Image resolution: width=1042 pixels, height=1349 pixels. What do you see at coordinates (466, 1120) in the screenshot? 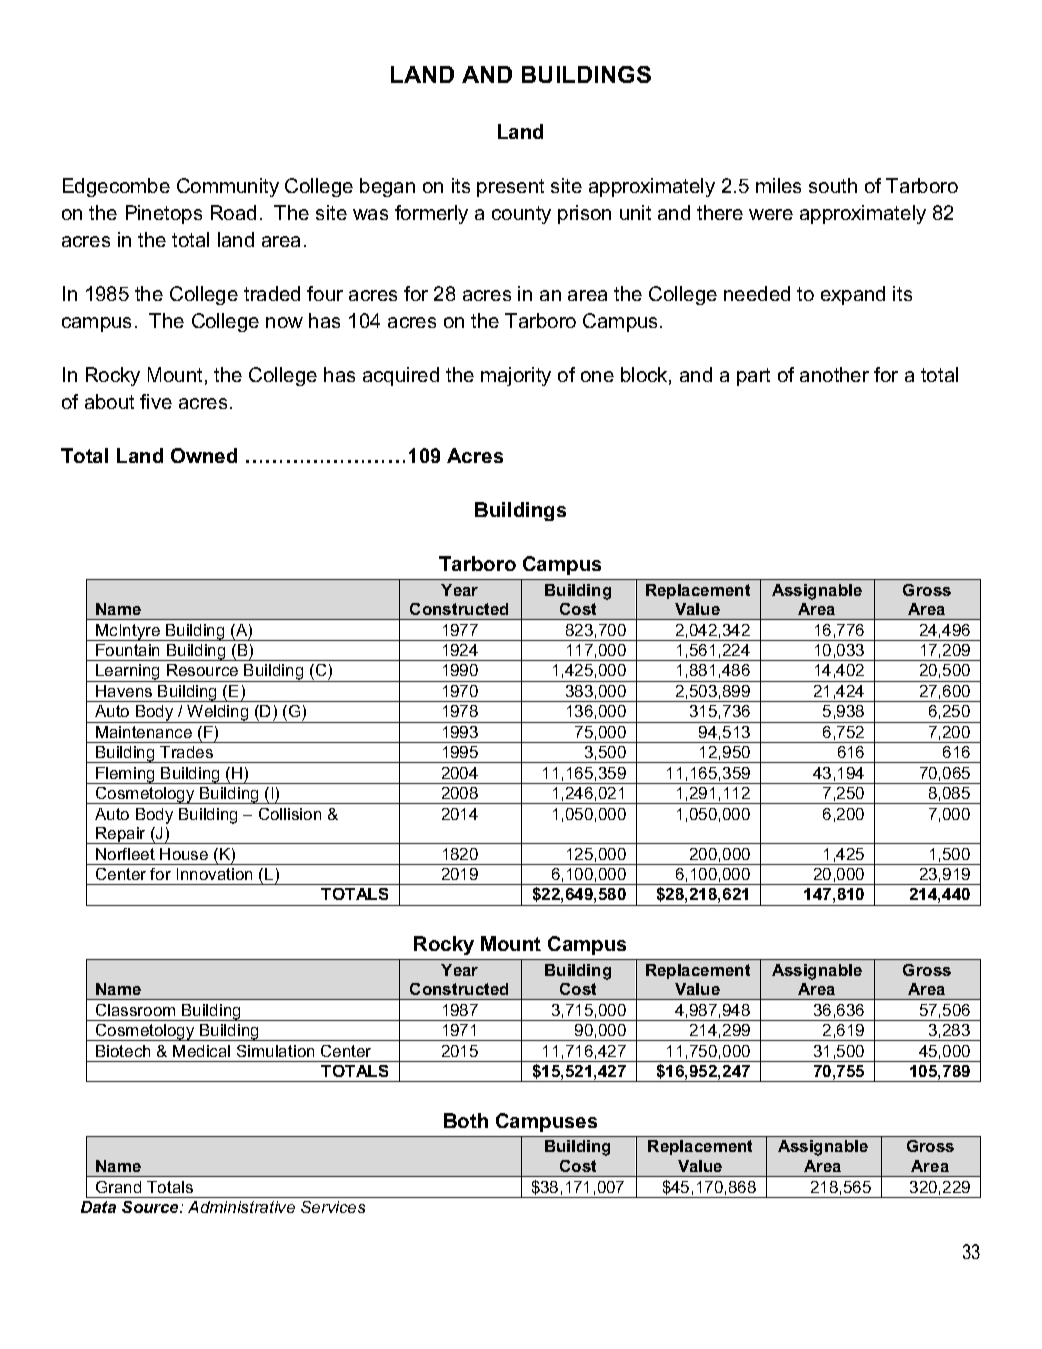
I see `Both` at bounding box center [466, 1120].
